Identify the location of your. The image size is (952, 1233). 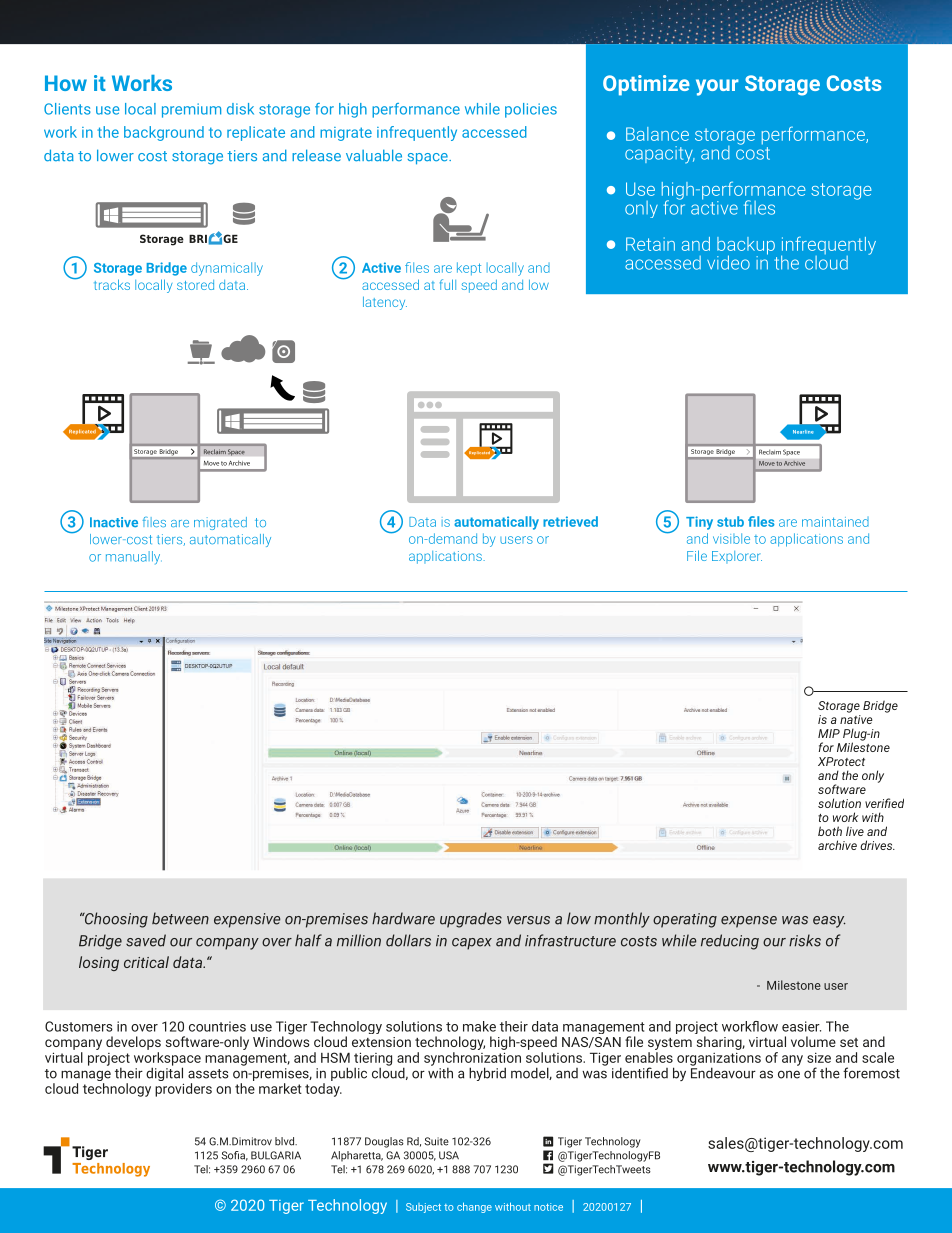
(717, 87).
